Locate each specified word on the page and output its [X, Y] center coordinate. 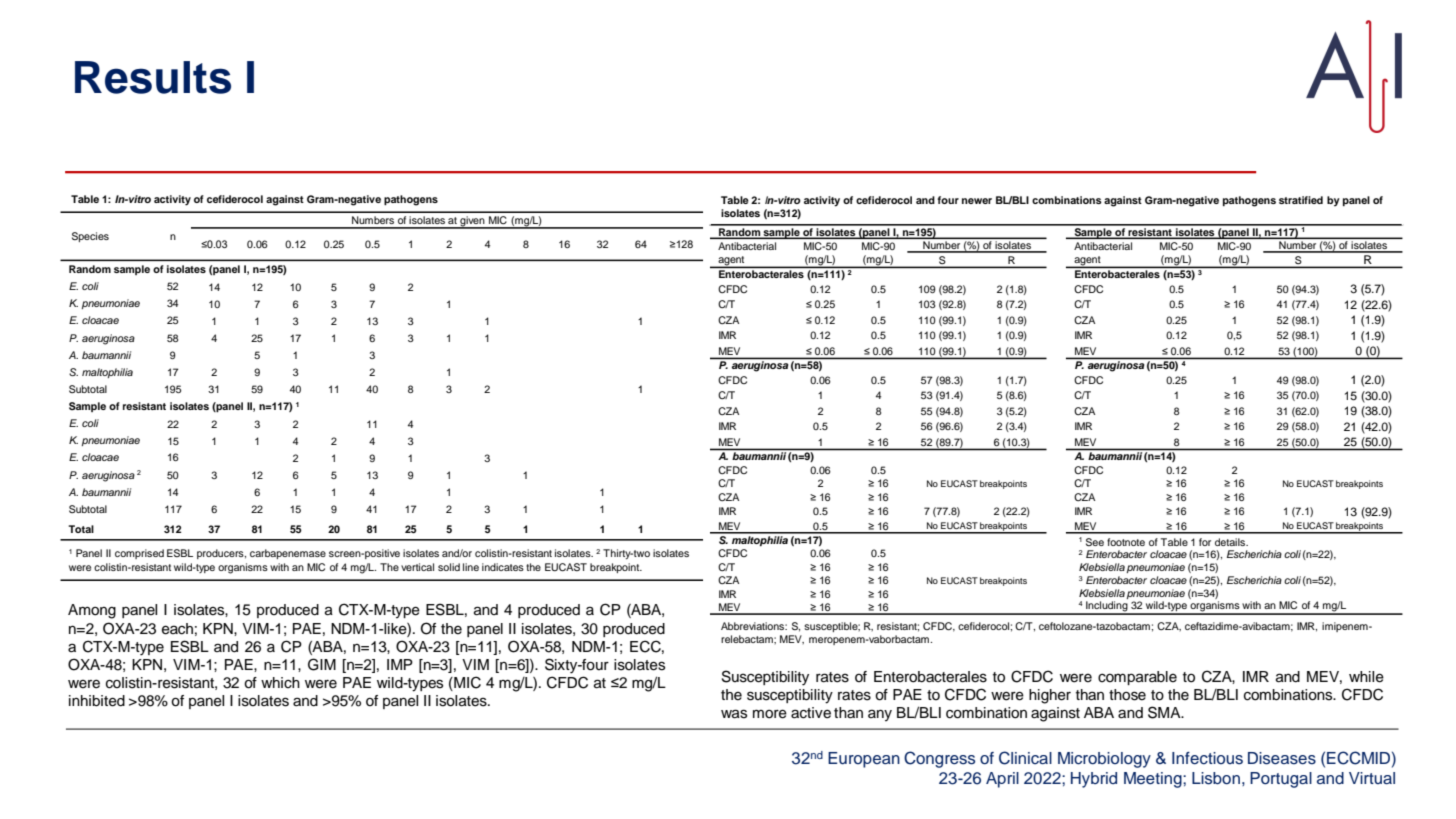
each [177, 629]
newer [977, 201]
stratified [1301, 200]
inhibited [97, 701]
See [1095, 542]
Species [90, 237]
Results [153, 77]
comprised [139, 554]
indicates [503, 567]
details [1231, 542]
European [864, 760]
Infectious [1207, 758]
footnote [1126, 542]
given [472, 222]
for [1205, 542]
